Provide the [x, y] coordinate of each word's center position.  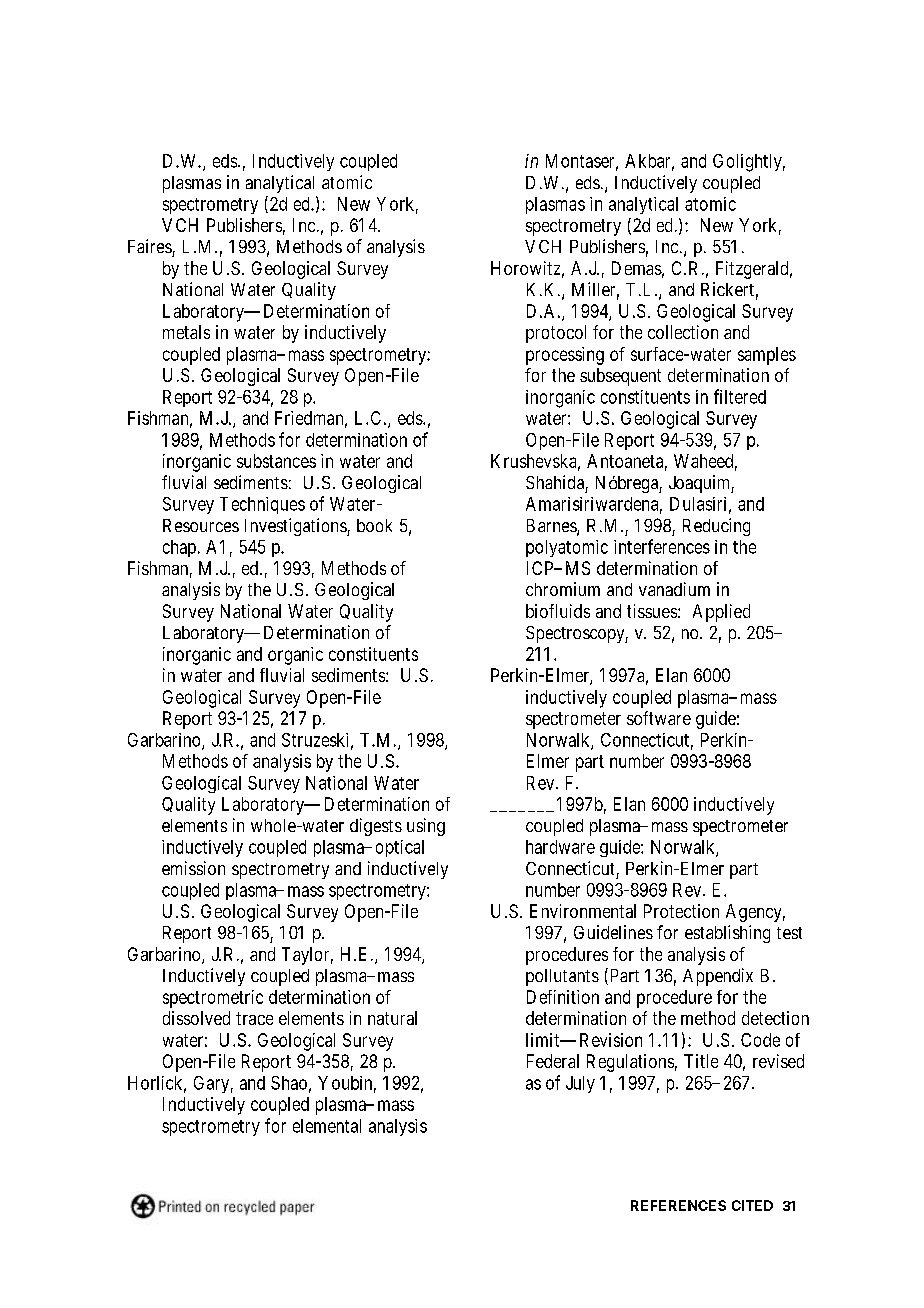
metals [186, 332]
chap [179, 548]
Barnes [552, 527]
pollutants [562, 977]
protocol [556, 334]
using [426, 827]
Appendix [718, 977]
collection [683, 332]
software [659, 718]
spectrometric [213, 999]
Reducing [716, 527]
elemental [327, 1126]
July [580, 1084]
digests [376, 827]
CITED [752, 1205]
